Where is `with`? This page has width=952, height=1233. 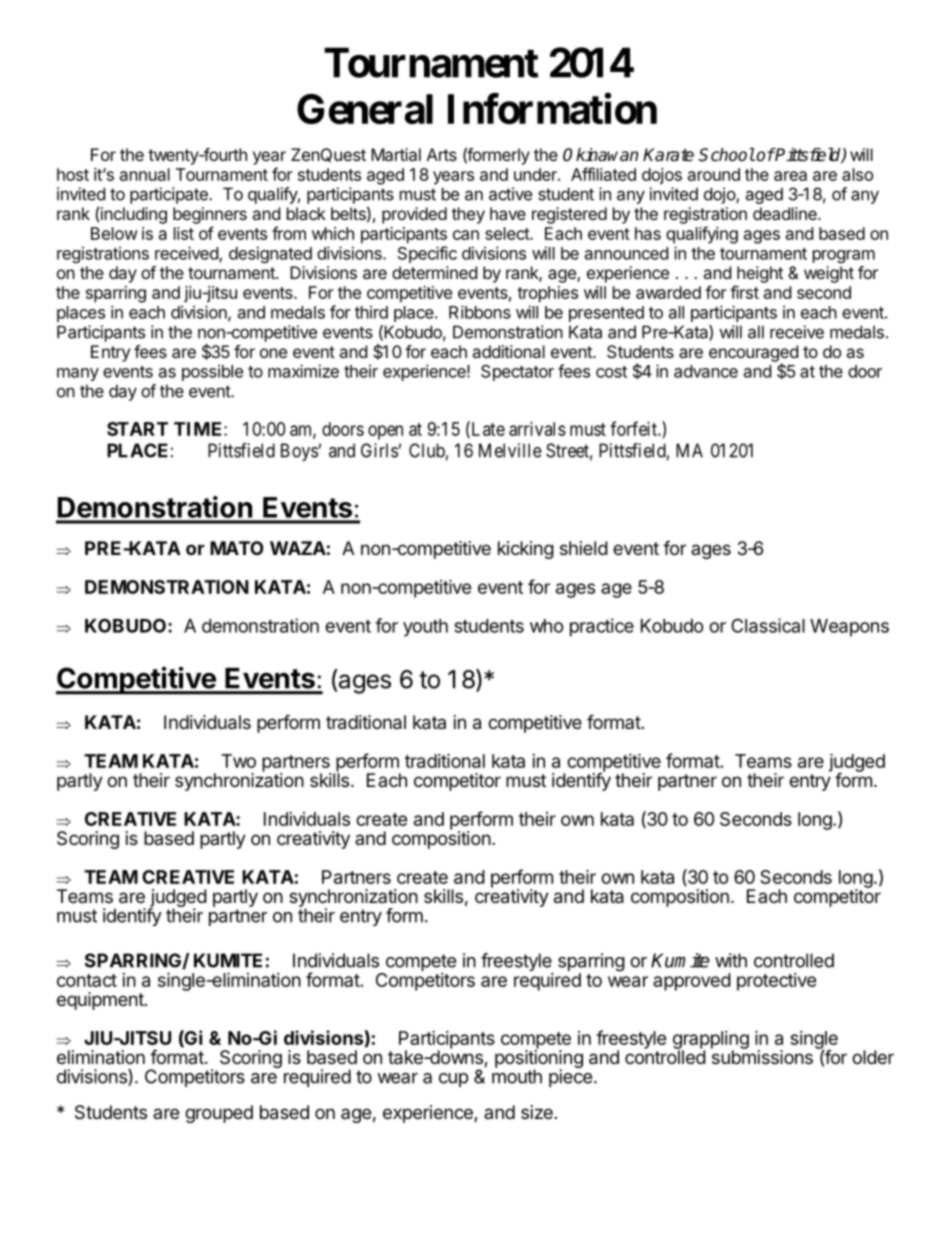
with is located at coordinates (731, 960).
